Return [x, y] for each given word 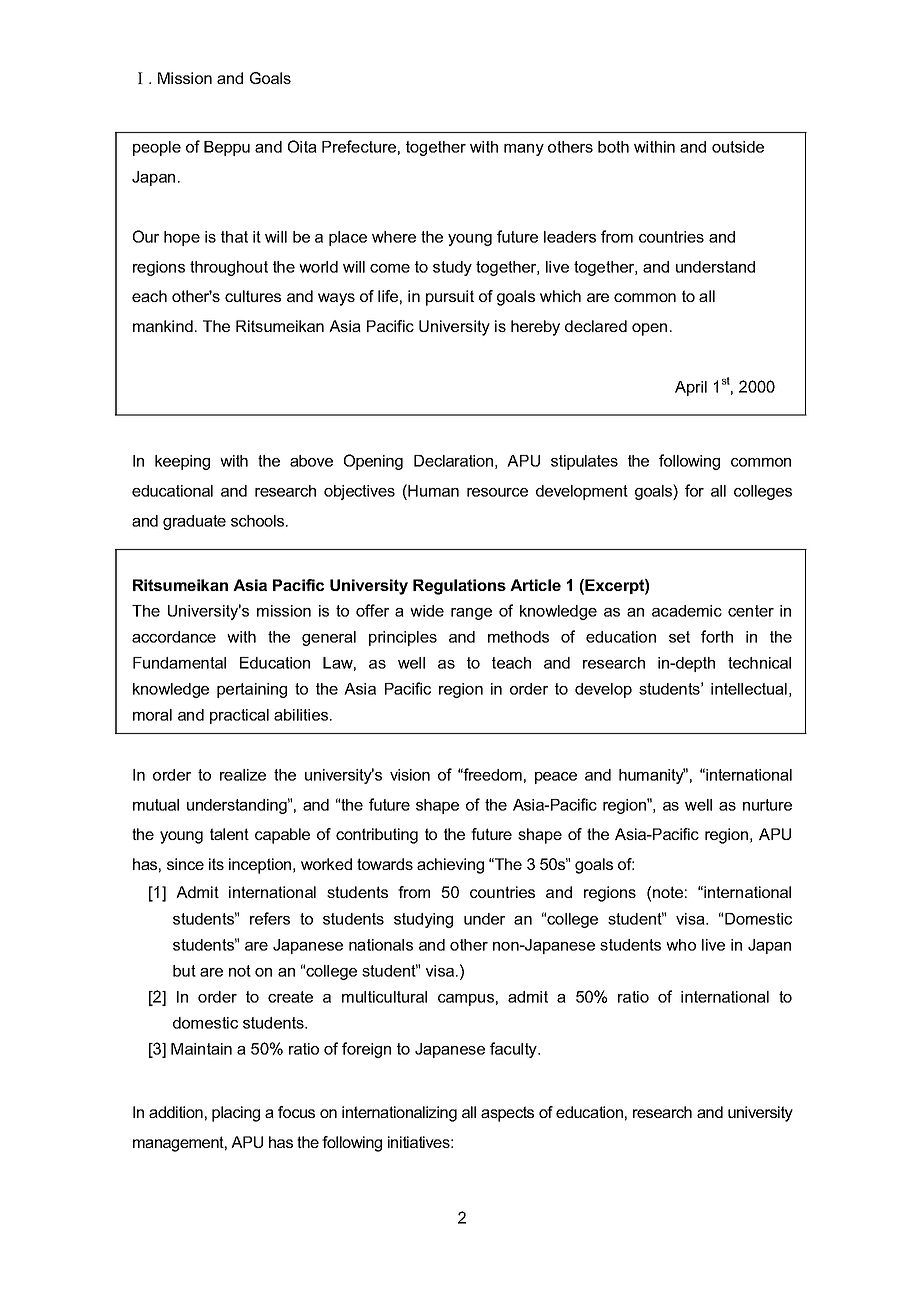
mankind [163, 326]
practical [239, 716]
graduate [194, 522]
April [691, 388]
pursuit [450, 298]
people [157, 148]
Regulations [459, 587]
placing [236, 1114]
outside [738, 147]
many [524, 150]
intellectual [749, 689]
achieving [450, 866]
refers [270, 918]
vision [410, 775]
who [681, 945]
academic [687, 611]
